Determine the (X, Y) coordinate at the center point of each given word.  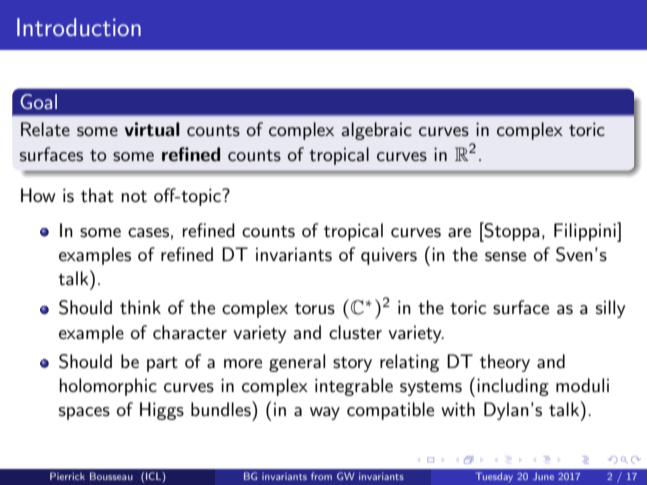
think (140, 307)
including (513, 387)
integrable (354, 387)
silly (611, 309)
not (134, 196)
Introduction (79, 27)
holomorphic (108, 387)
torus (315, 309)
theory (505, 363)
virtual (152, 129)
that (97, 195)
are (459, 232)
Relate (45, 129)
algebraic (377, 131)
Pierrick (67, 476)
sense (505, 257)
